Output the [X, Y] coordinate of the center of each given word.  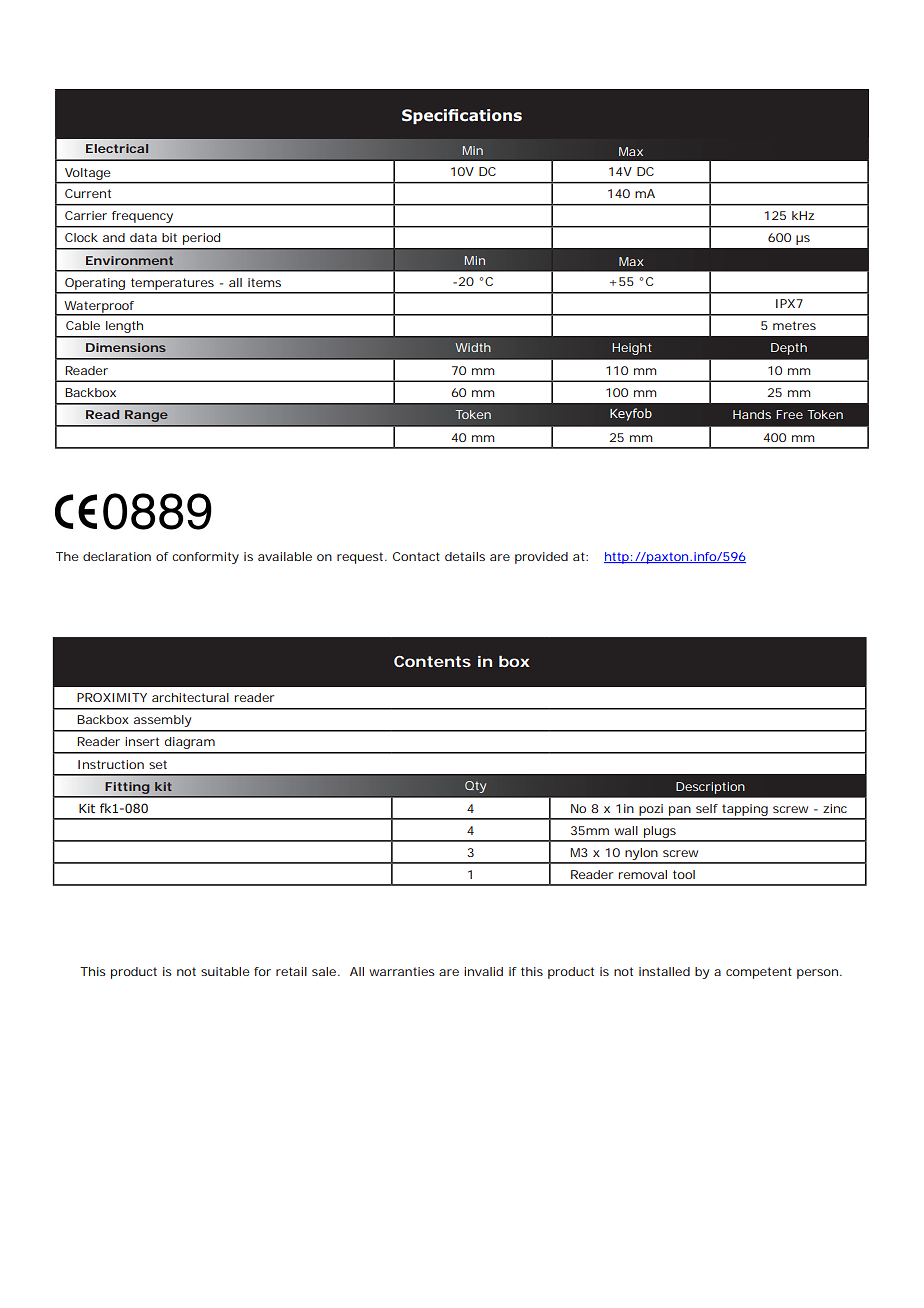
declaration [117, 556]
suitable [225, 971]
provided [541, 558]
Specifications [462, 116]
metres [794, 325]
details [465, 556]
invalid [483, 971]
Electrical [117, 148]
